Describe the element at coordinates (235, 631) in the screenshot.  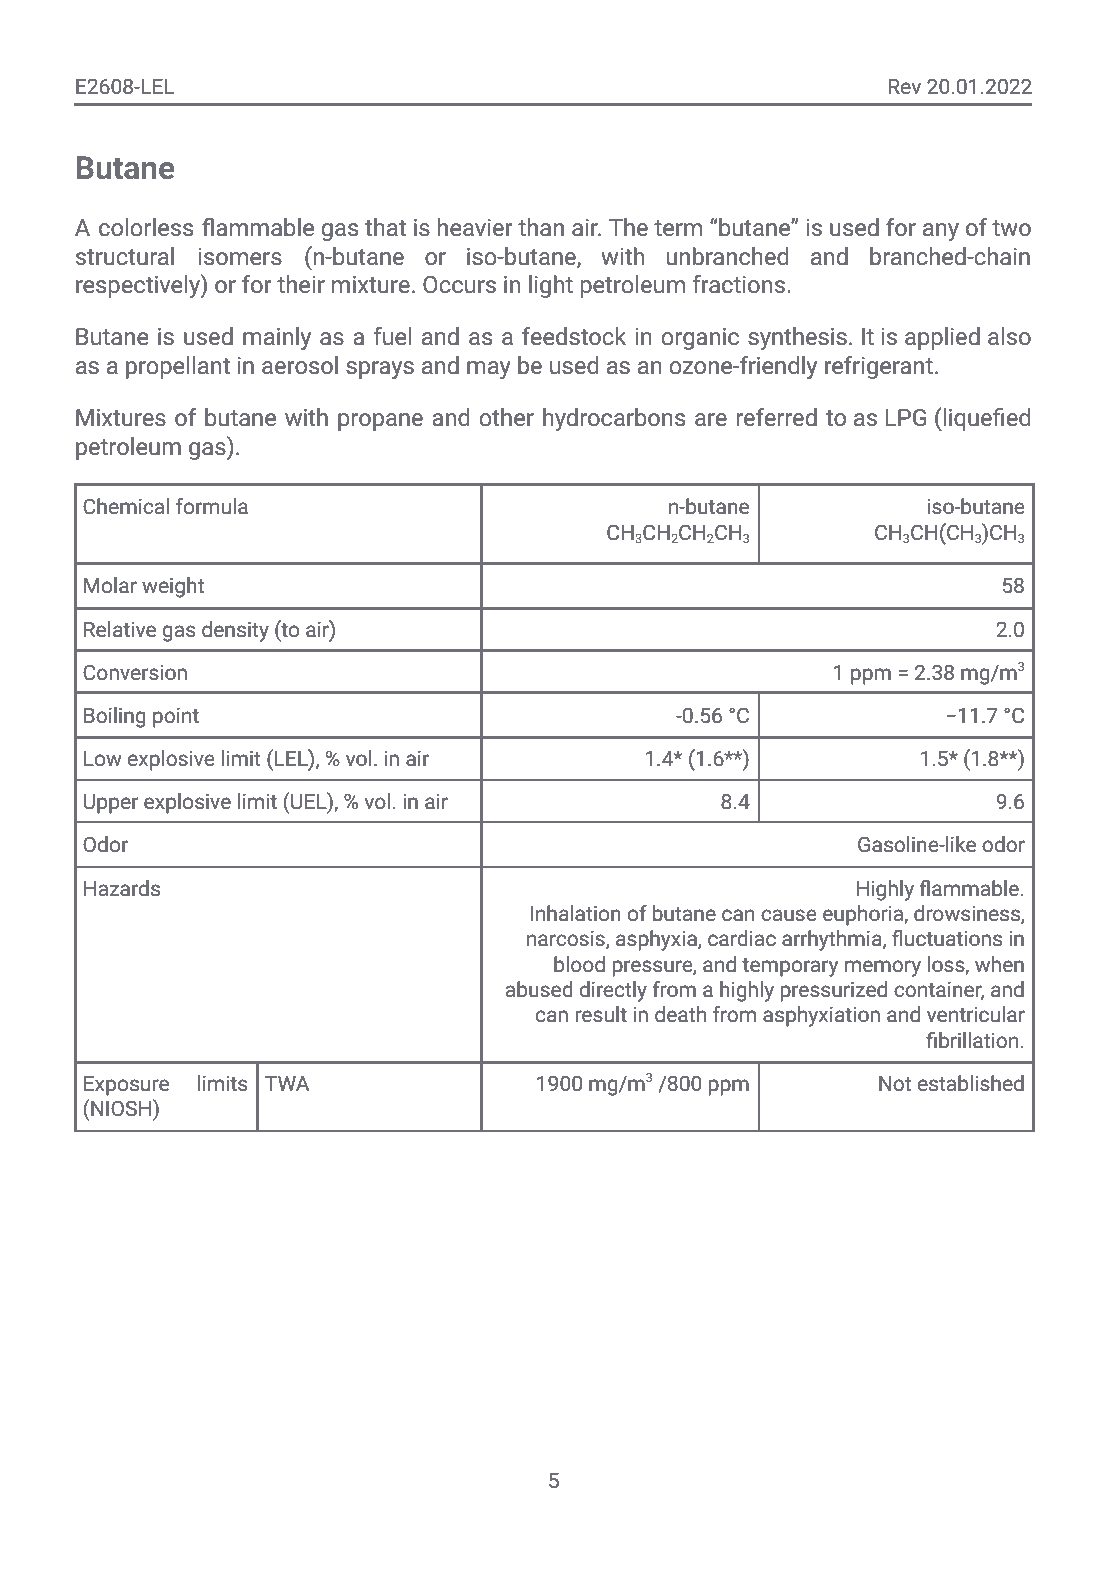
I see `density` at that location.
